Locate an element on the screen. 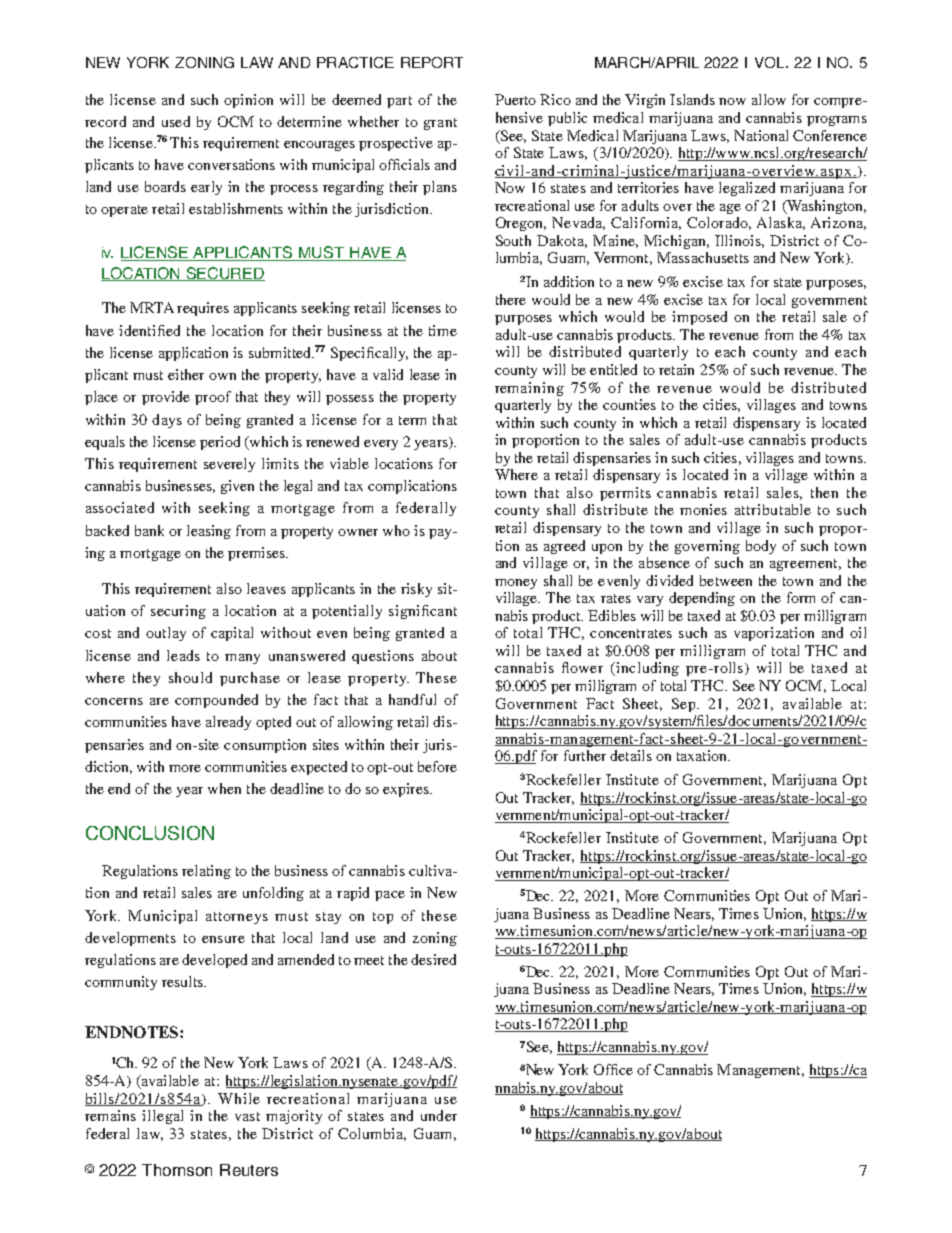 The width and height of the screenshot is (952, 1233). VOL is located at coordinates (771, 62).
